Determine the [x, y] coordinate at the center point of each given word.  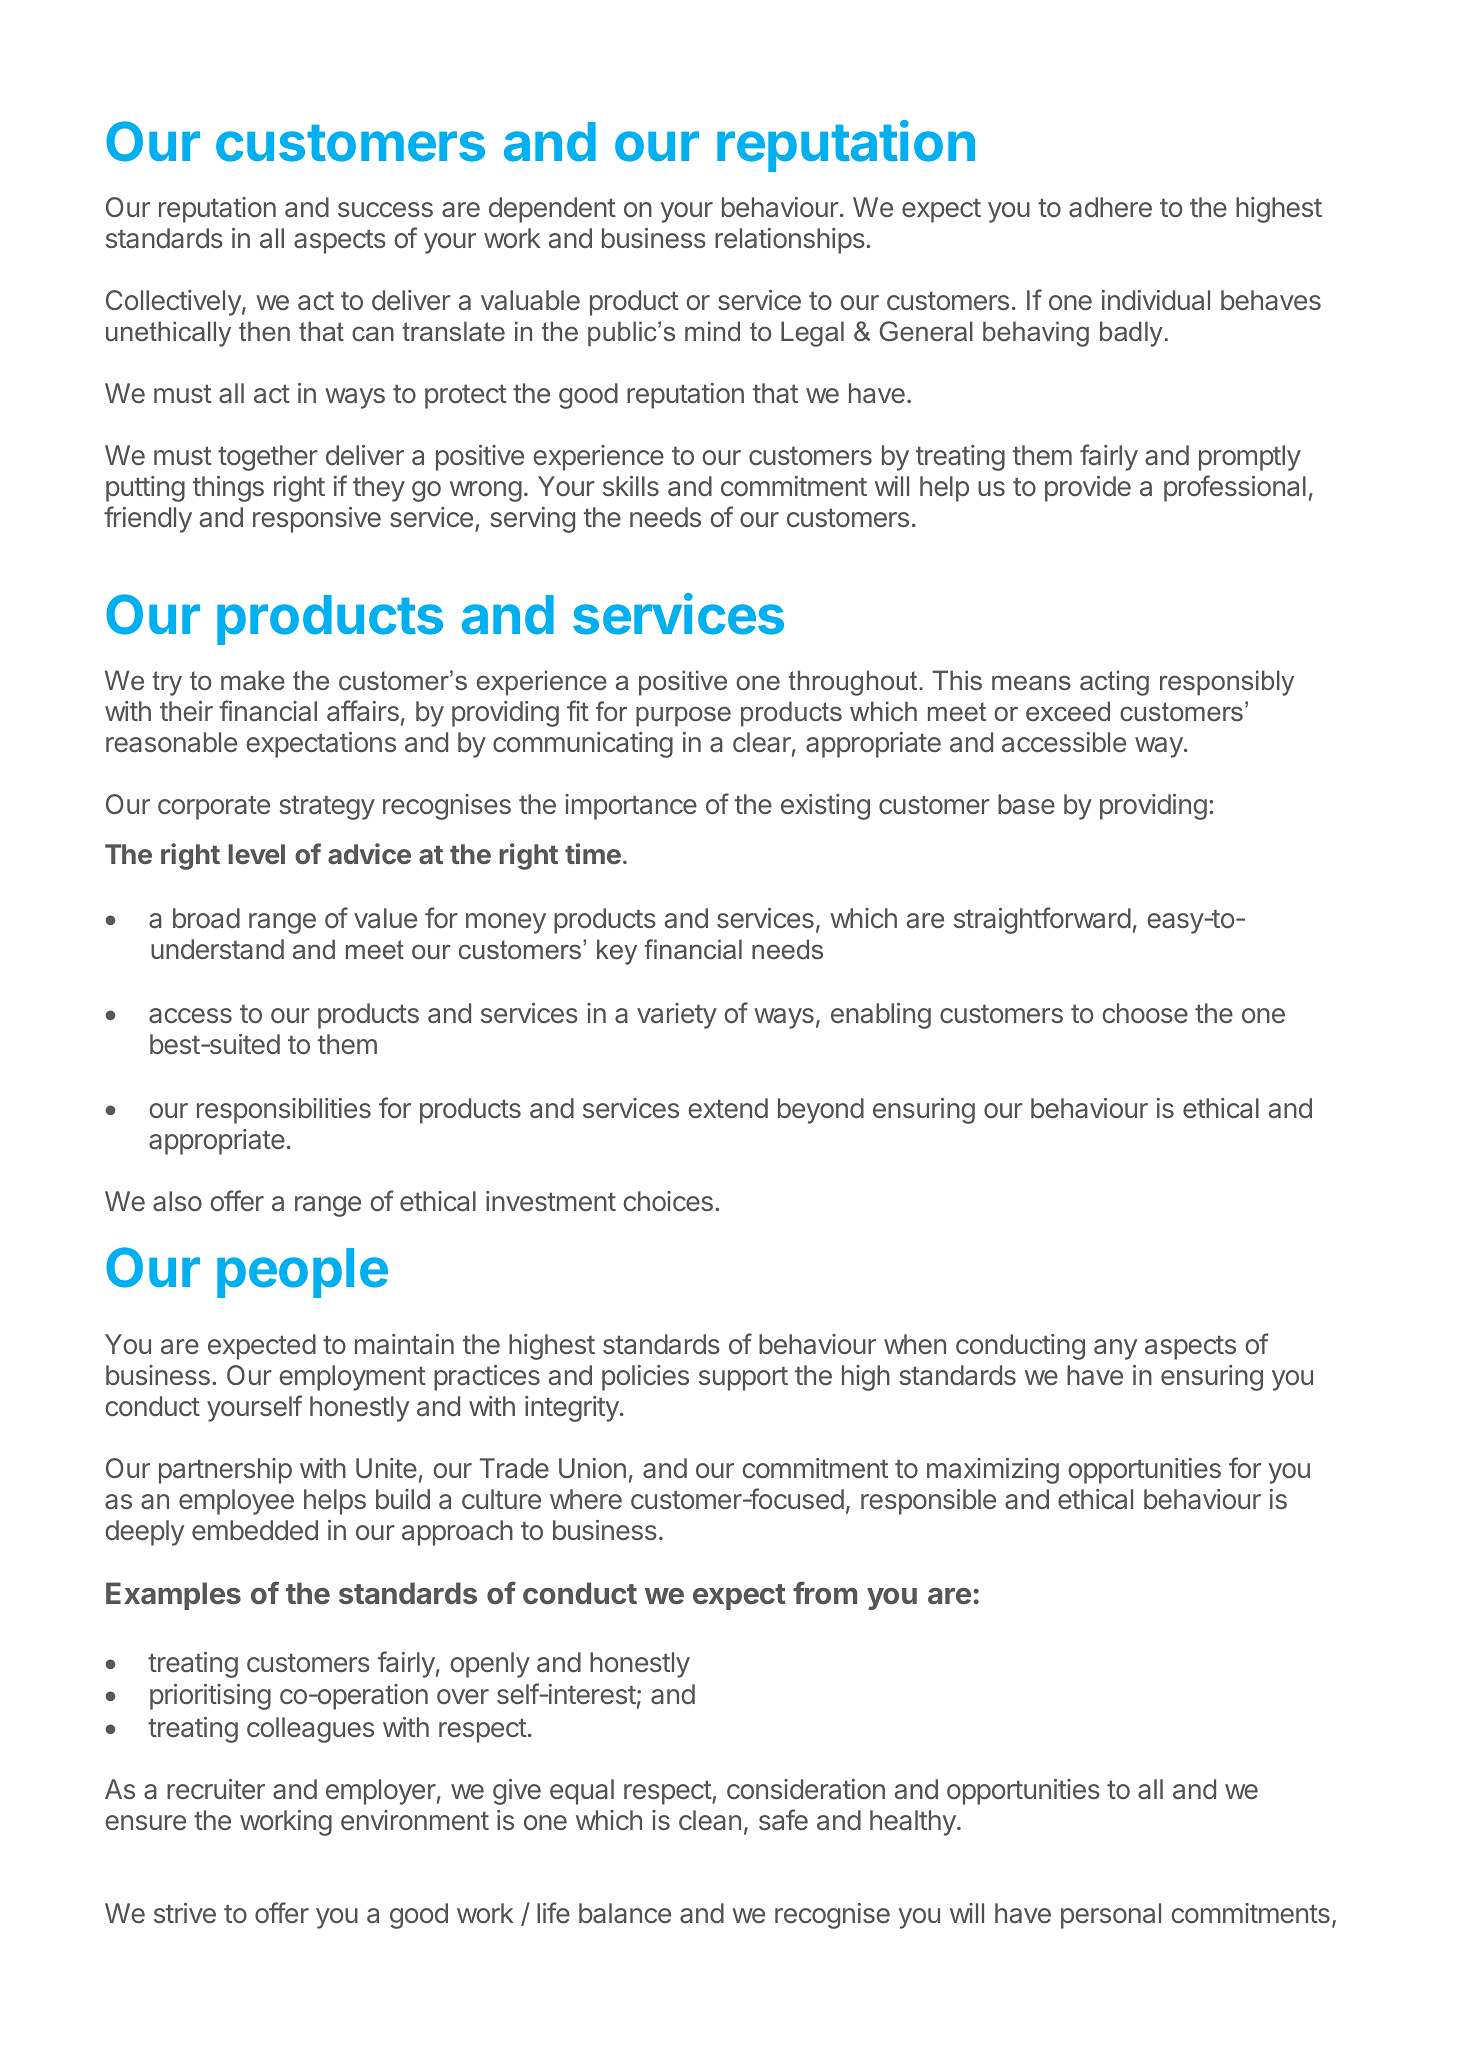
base [1026, 804]
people [302, 1273]
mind [712, 331]
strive [185, 1913]
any [1115, 1349]
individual [1156, 300]
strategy [327, 808]
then [264, 331]
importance [631, 807]
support [743, 1379]
